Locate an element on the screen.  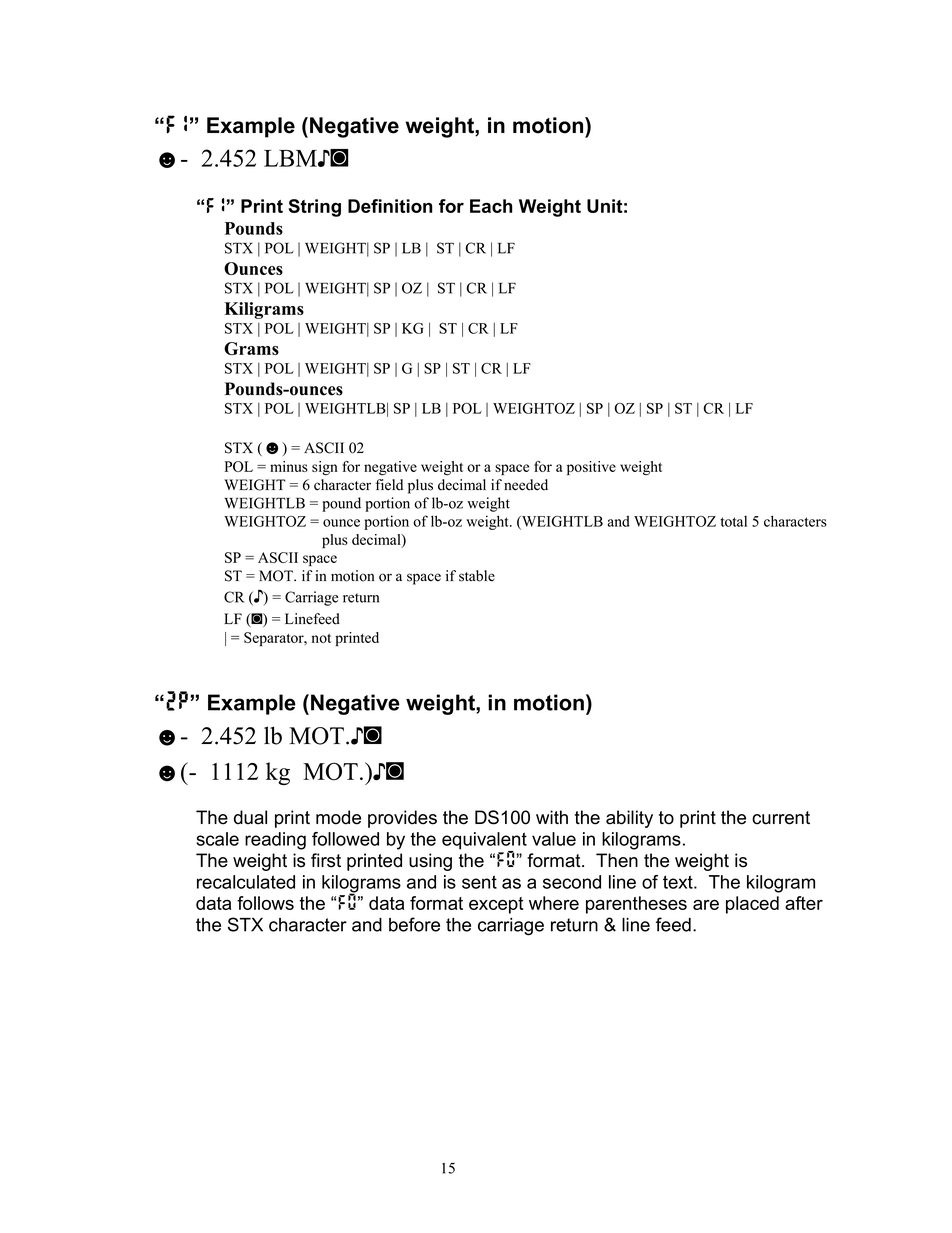
String is located at coordinates (315, 208).
